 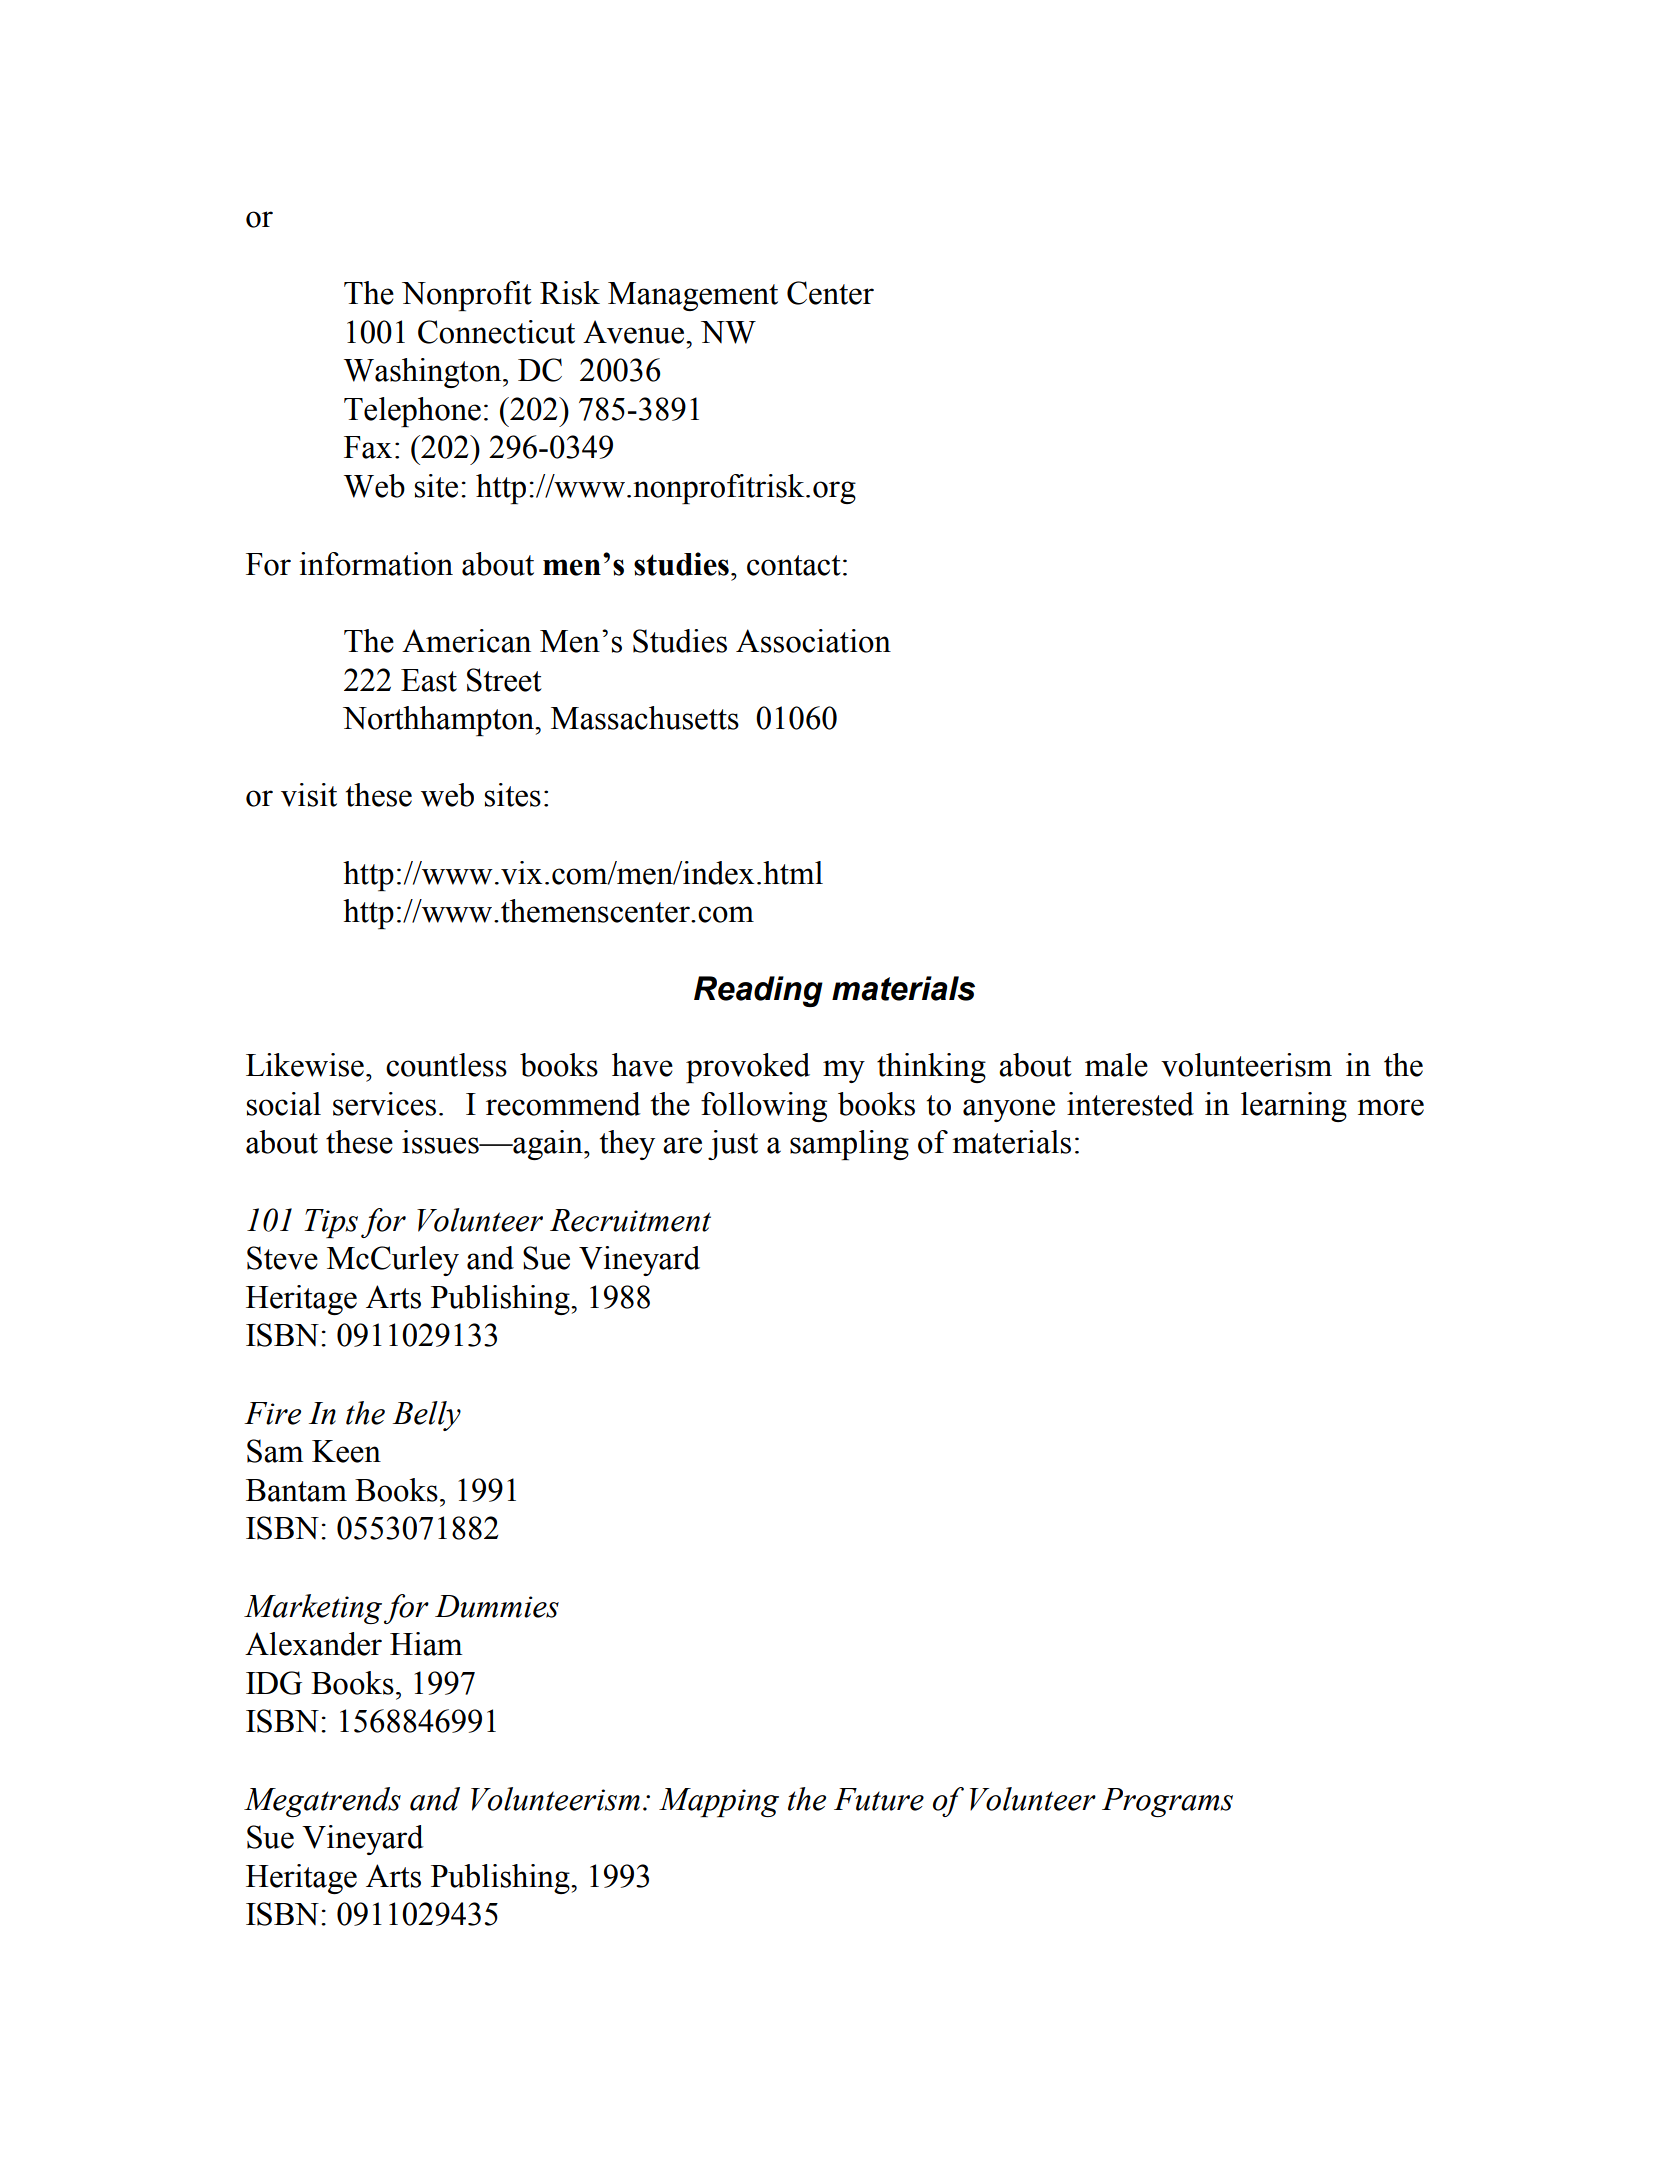 What do you see at coordinates (1294, 1107) in the image?
I see `learning` at bounding box center [1294, 1107].
